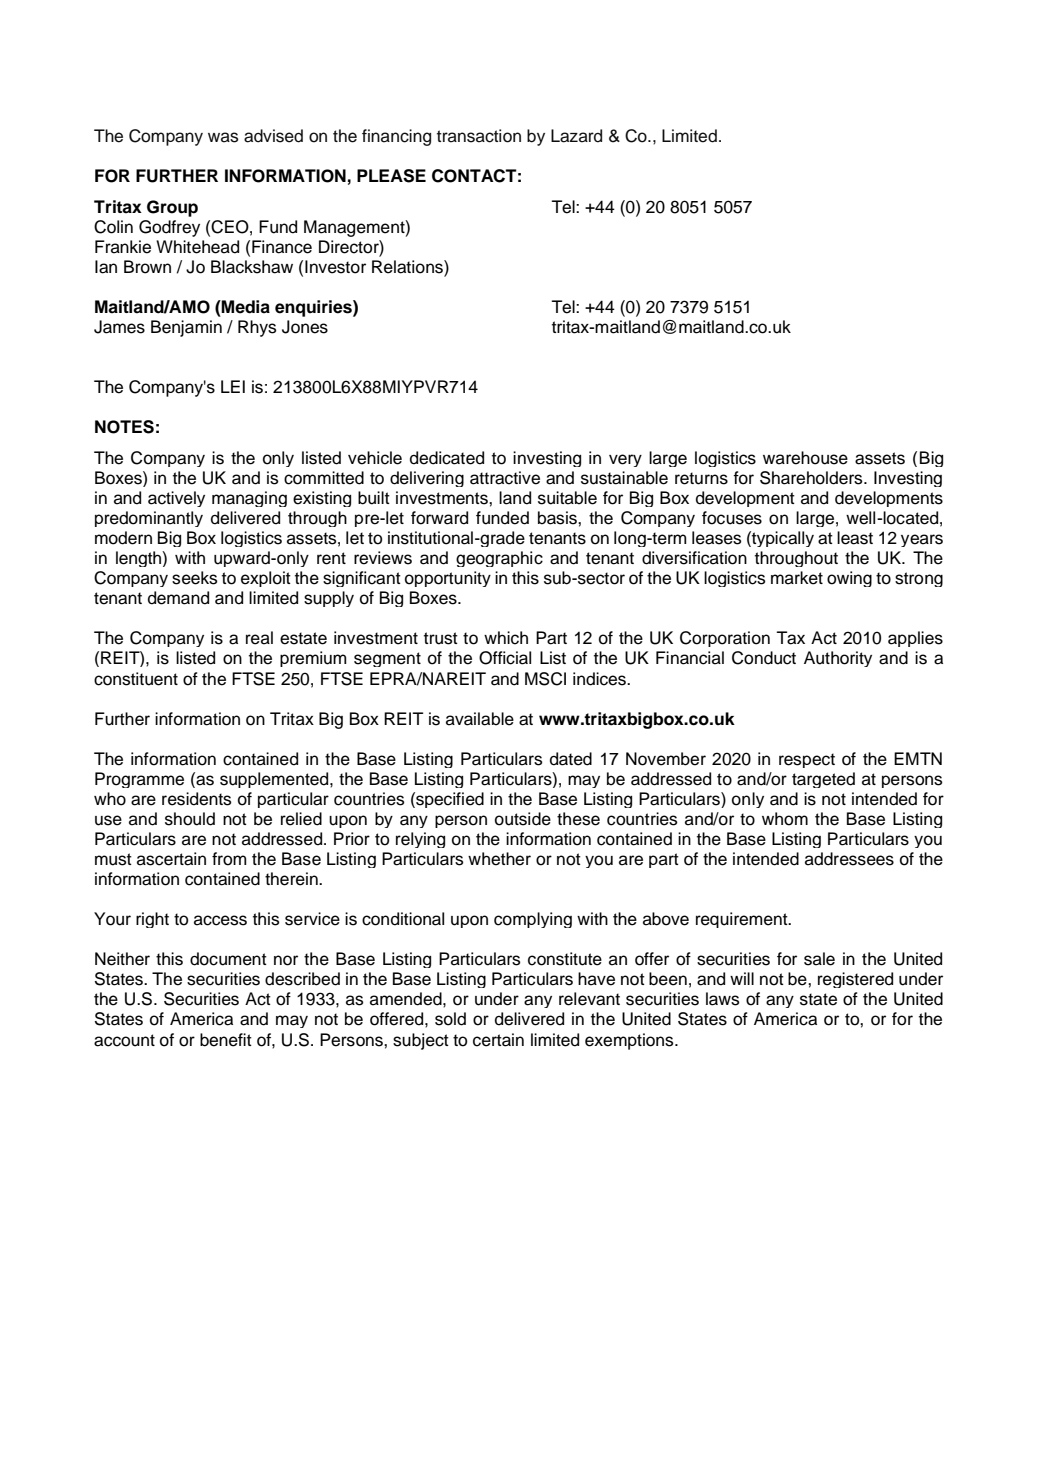 The image size is (1038, 1468). I want to click on owing, so click(849, 579).
